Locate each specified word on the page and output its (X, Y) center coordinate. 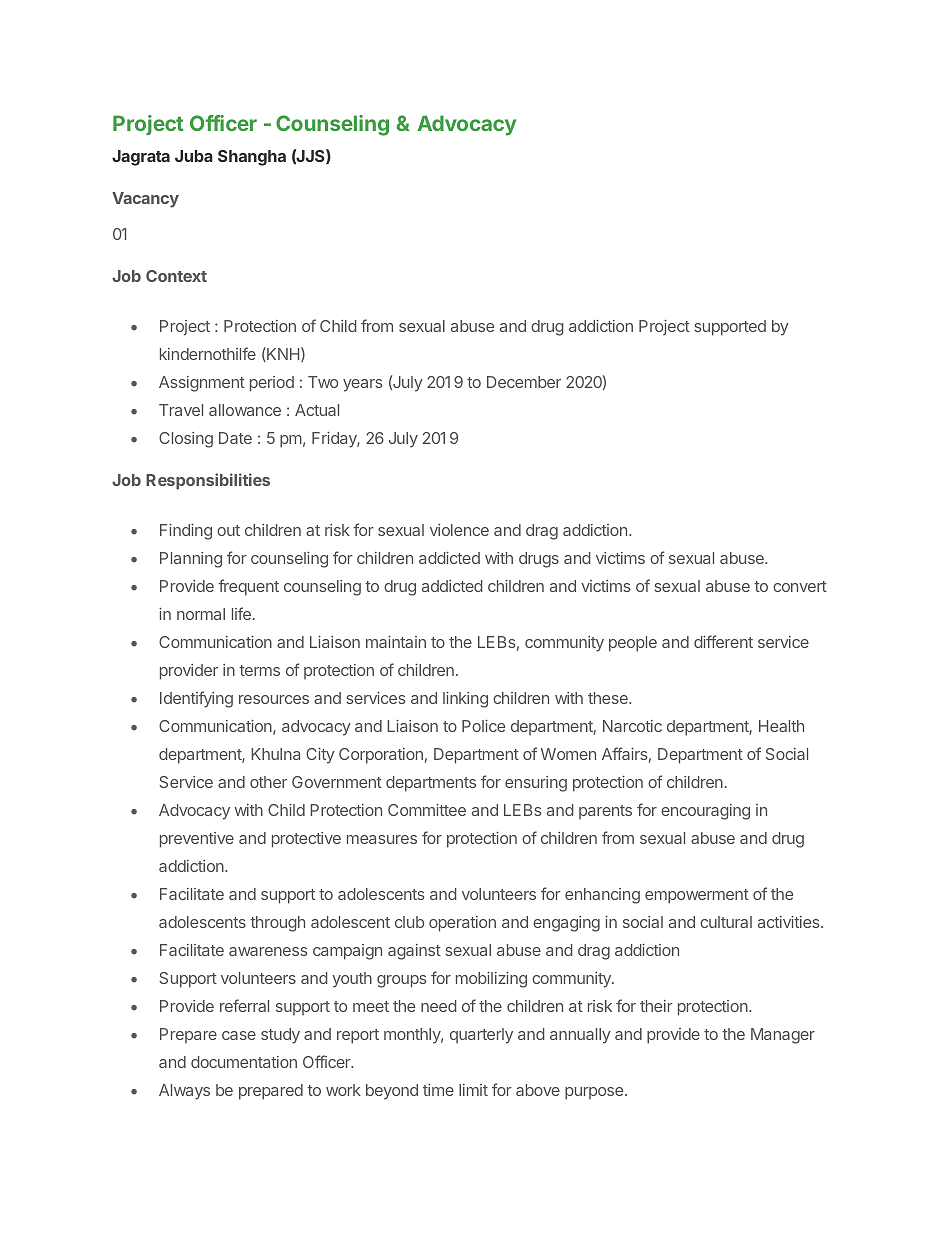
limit (473, 1090)
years (363, 385)
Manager (783, 1036)
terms (259, 670)
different (723, 641)
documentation (244, 1062)
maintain (396, 642)
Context (176, 276)
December (524, 382)
